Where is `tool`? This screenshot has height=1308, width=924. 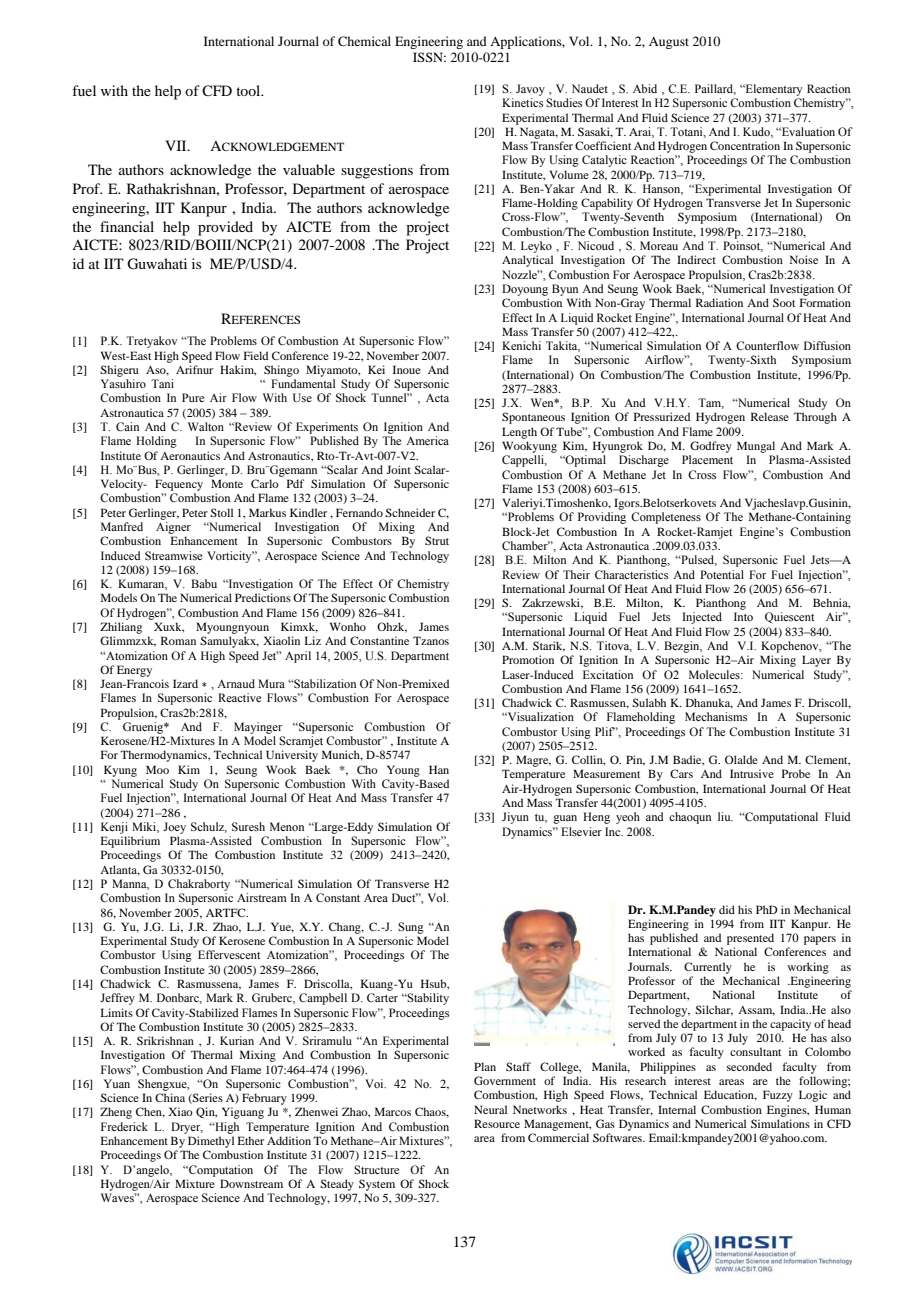
tool is located at coordinates (249, 90).
